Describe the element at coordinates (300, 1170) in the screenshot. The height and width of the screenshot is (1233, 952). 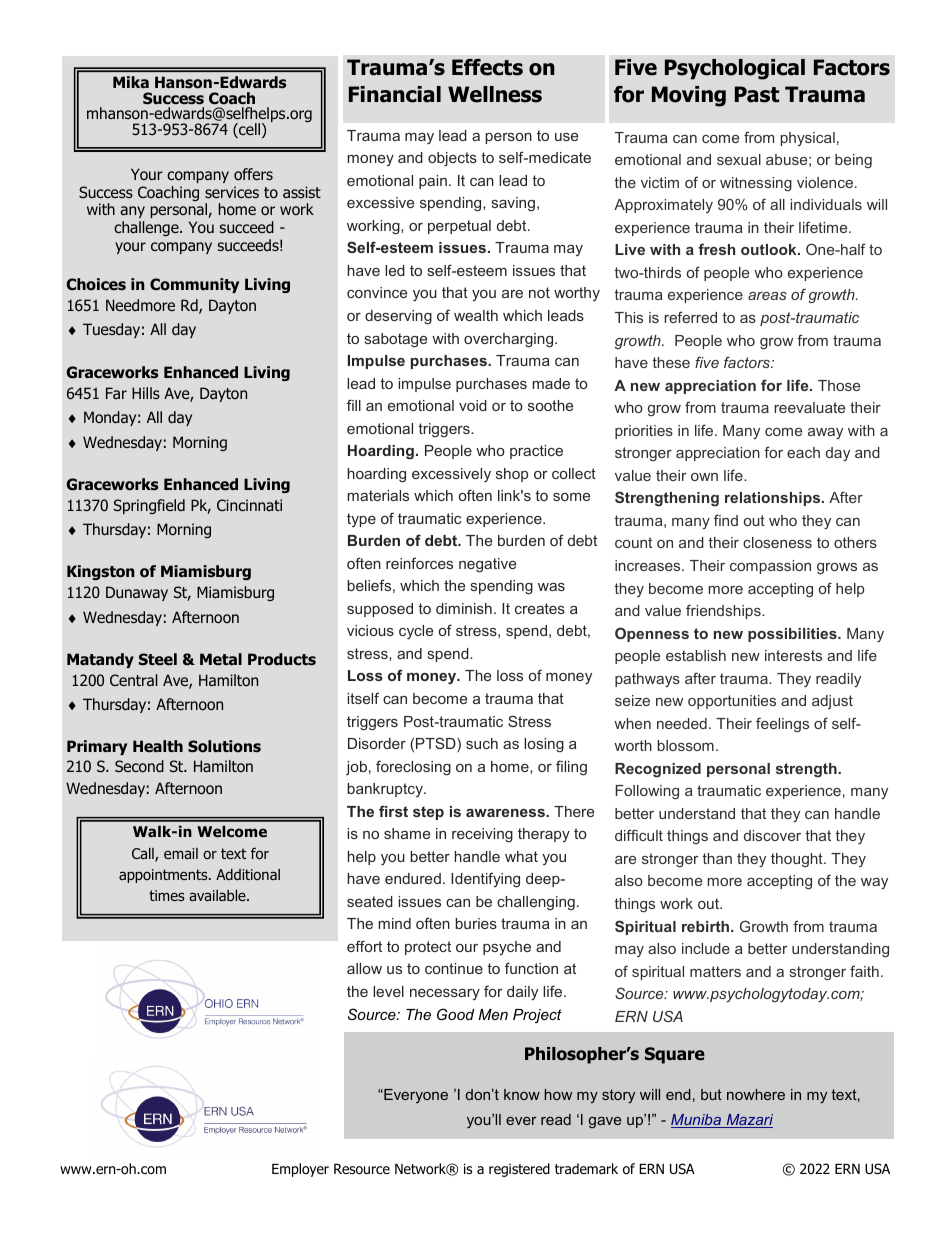
I see `Employer` at that location.
